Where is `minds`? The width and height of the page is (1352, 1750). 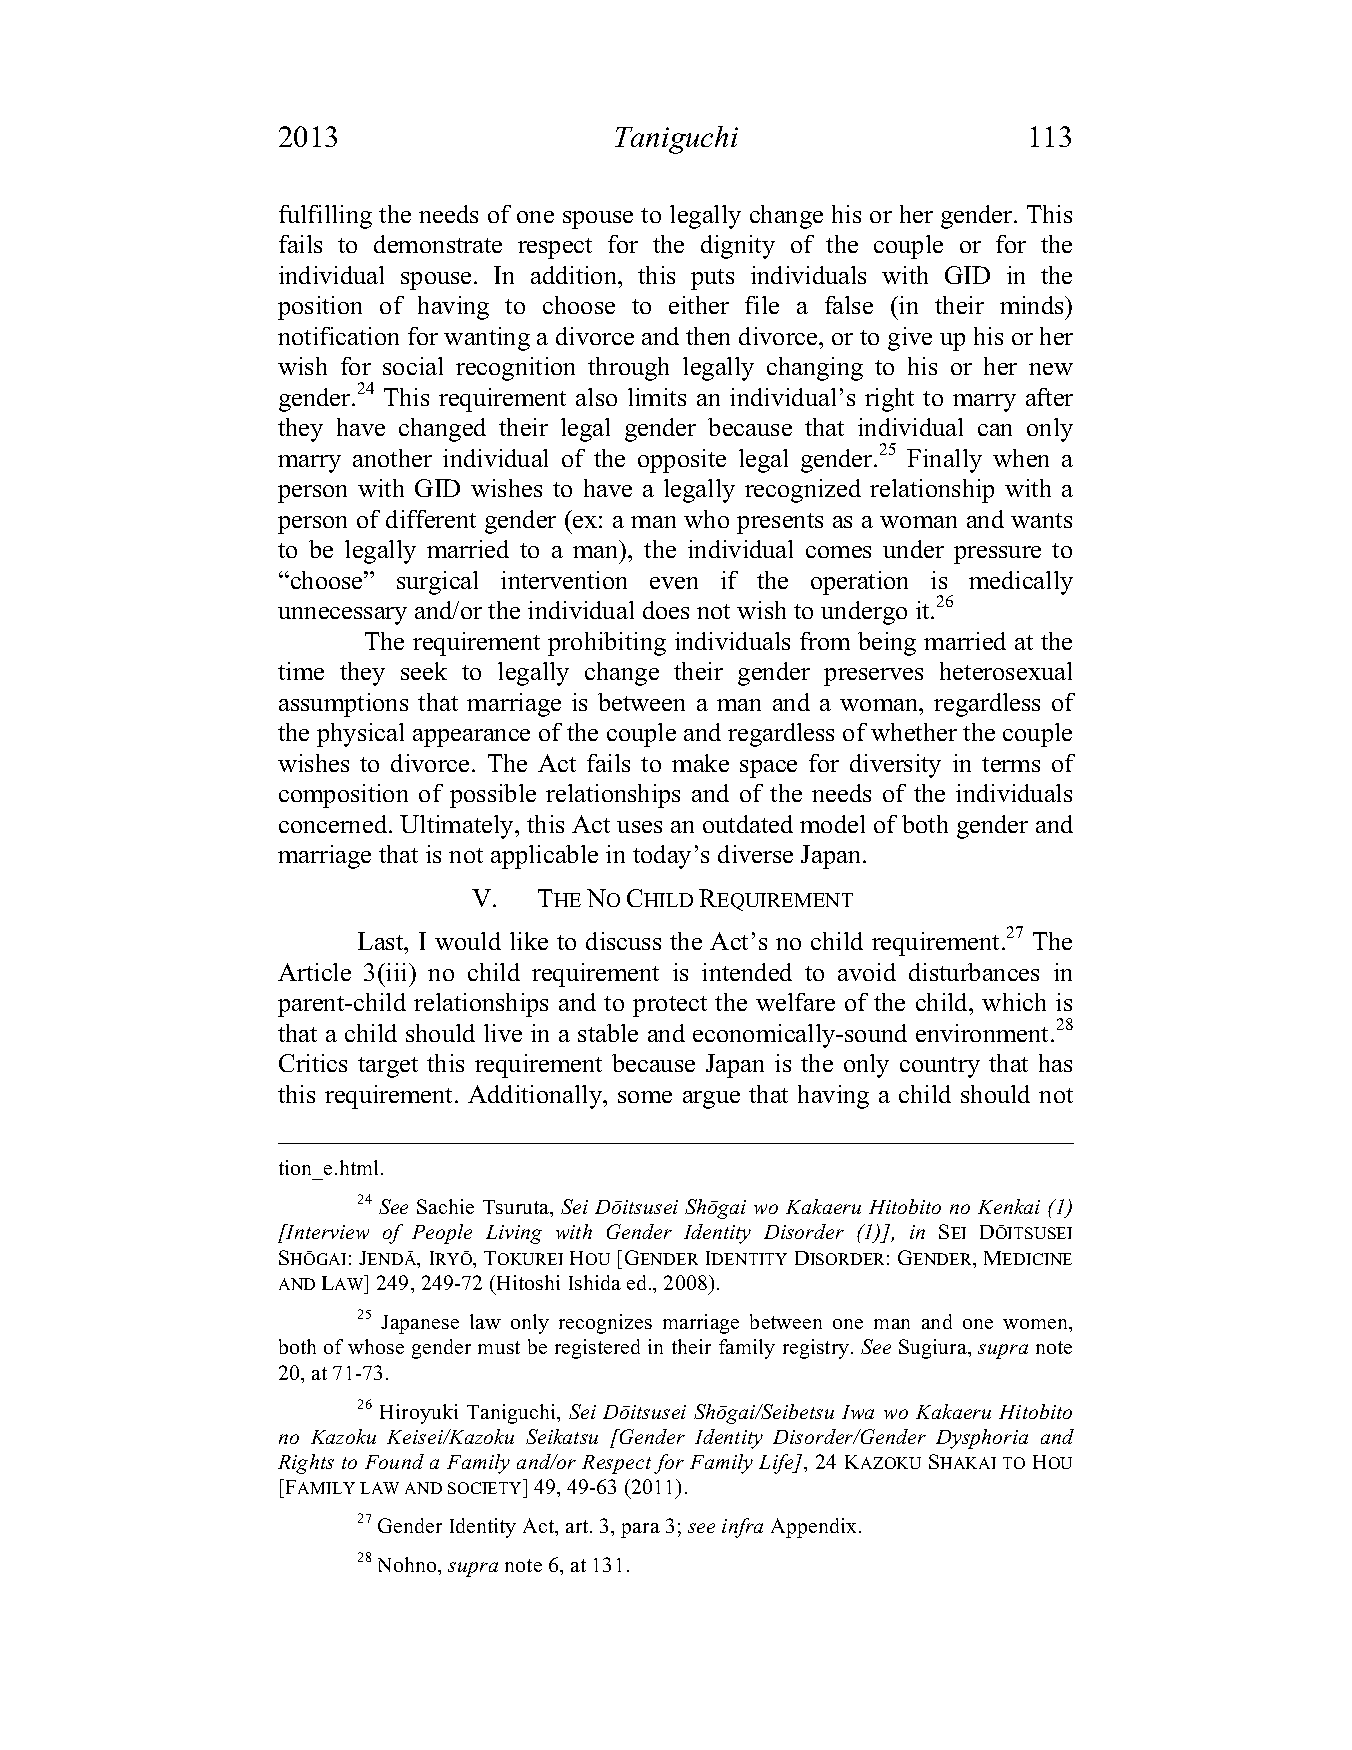
minds is located at coordinates (1033, 305).
